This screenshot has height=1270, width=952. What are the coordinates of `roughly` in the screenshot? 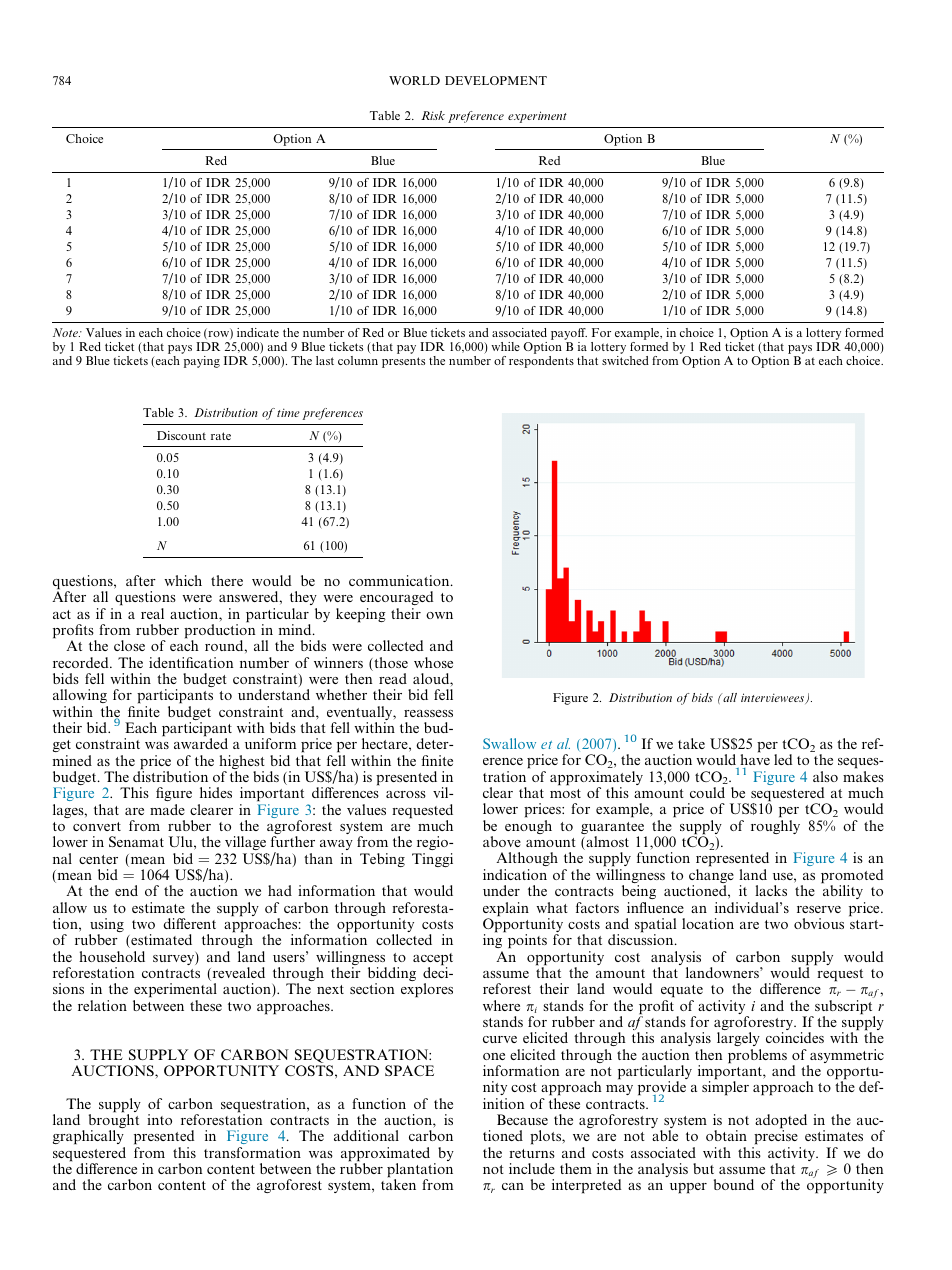 It's located at (775, 827).
